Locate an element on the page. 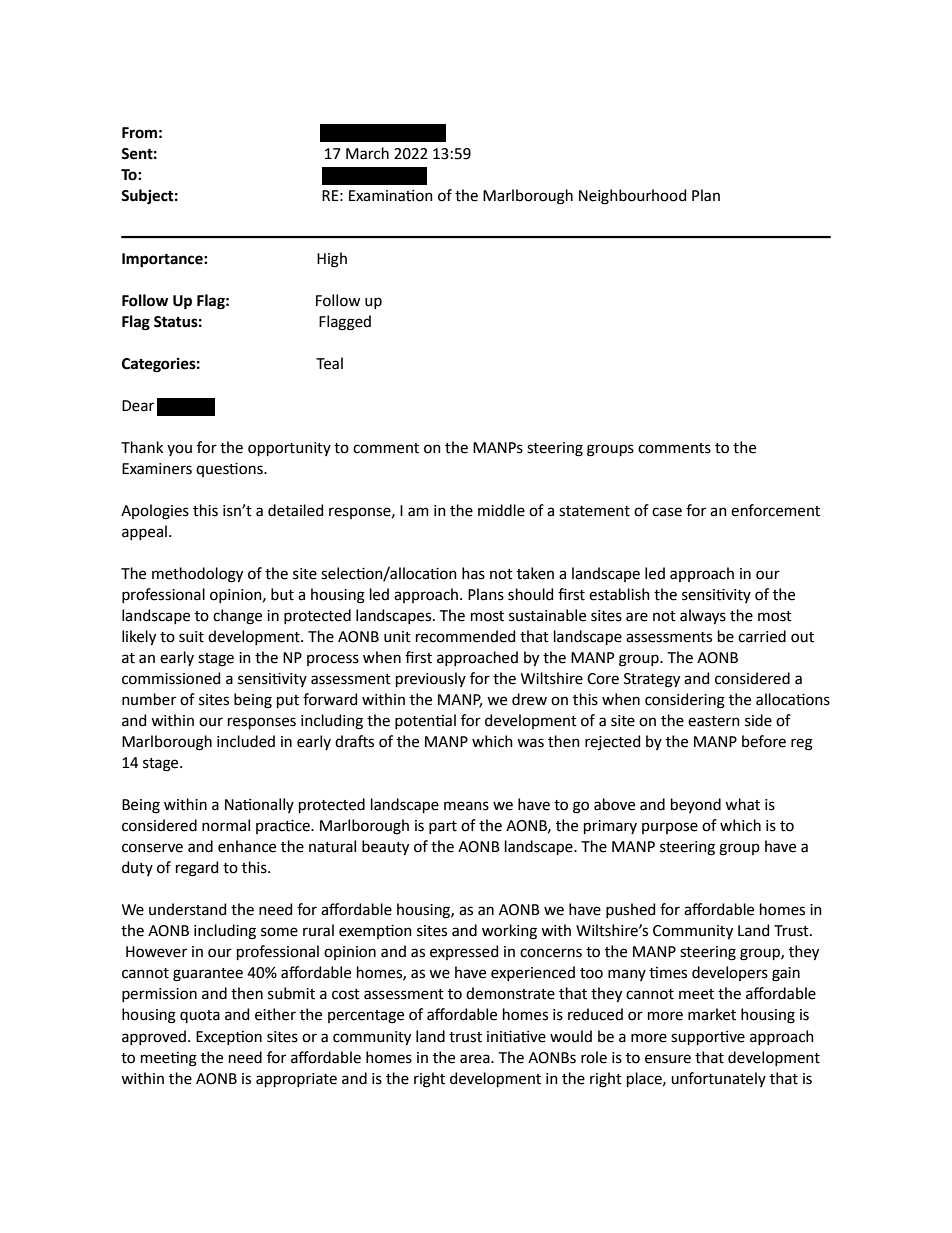 The height and width of the page is (1233, 952). always is located at coordinates (703, 616).
